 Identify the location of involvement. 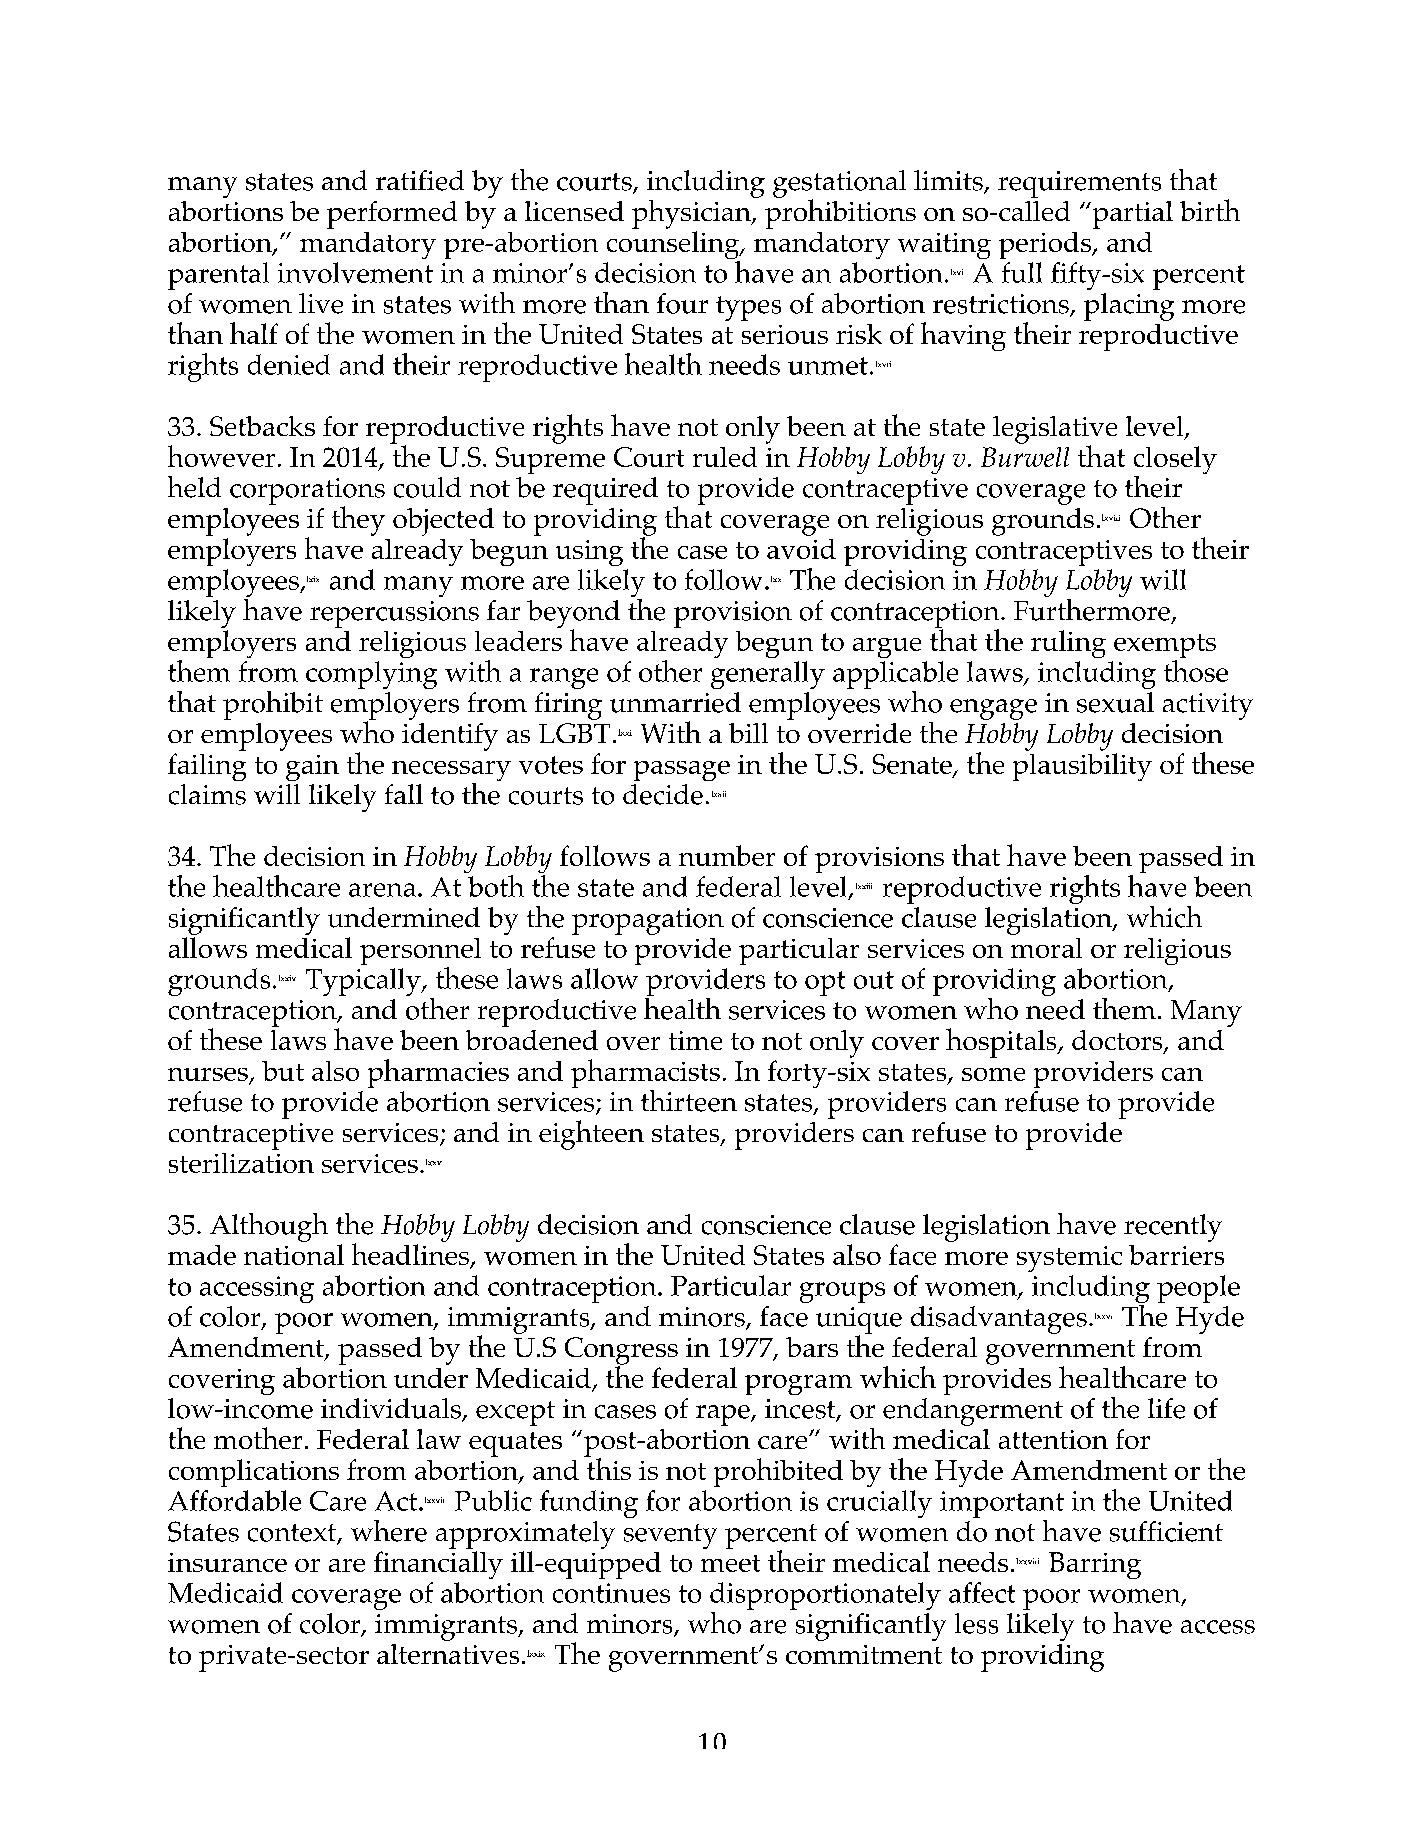
(355, 272).
